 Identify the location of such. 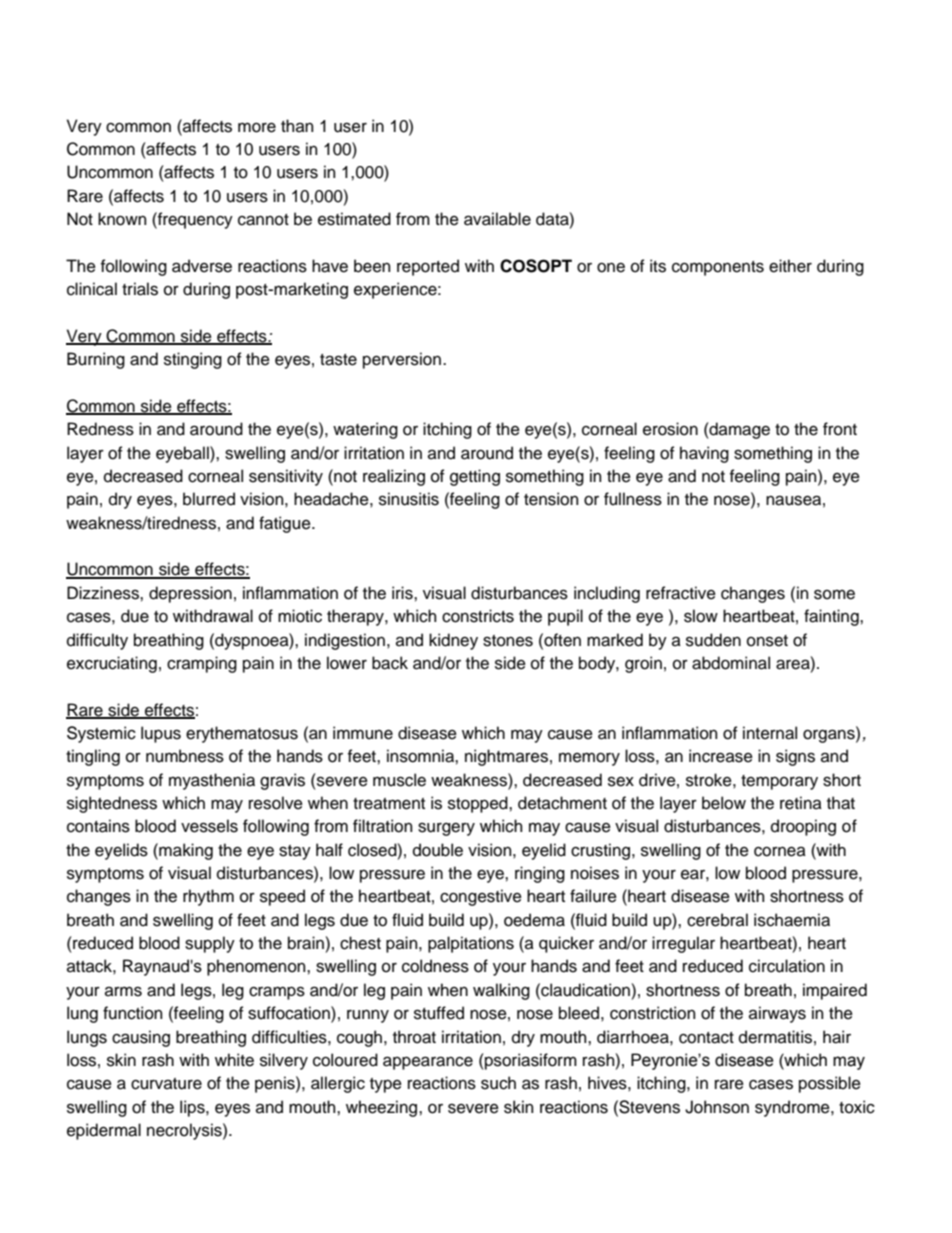
(498, 1083).
